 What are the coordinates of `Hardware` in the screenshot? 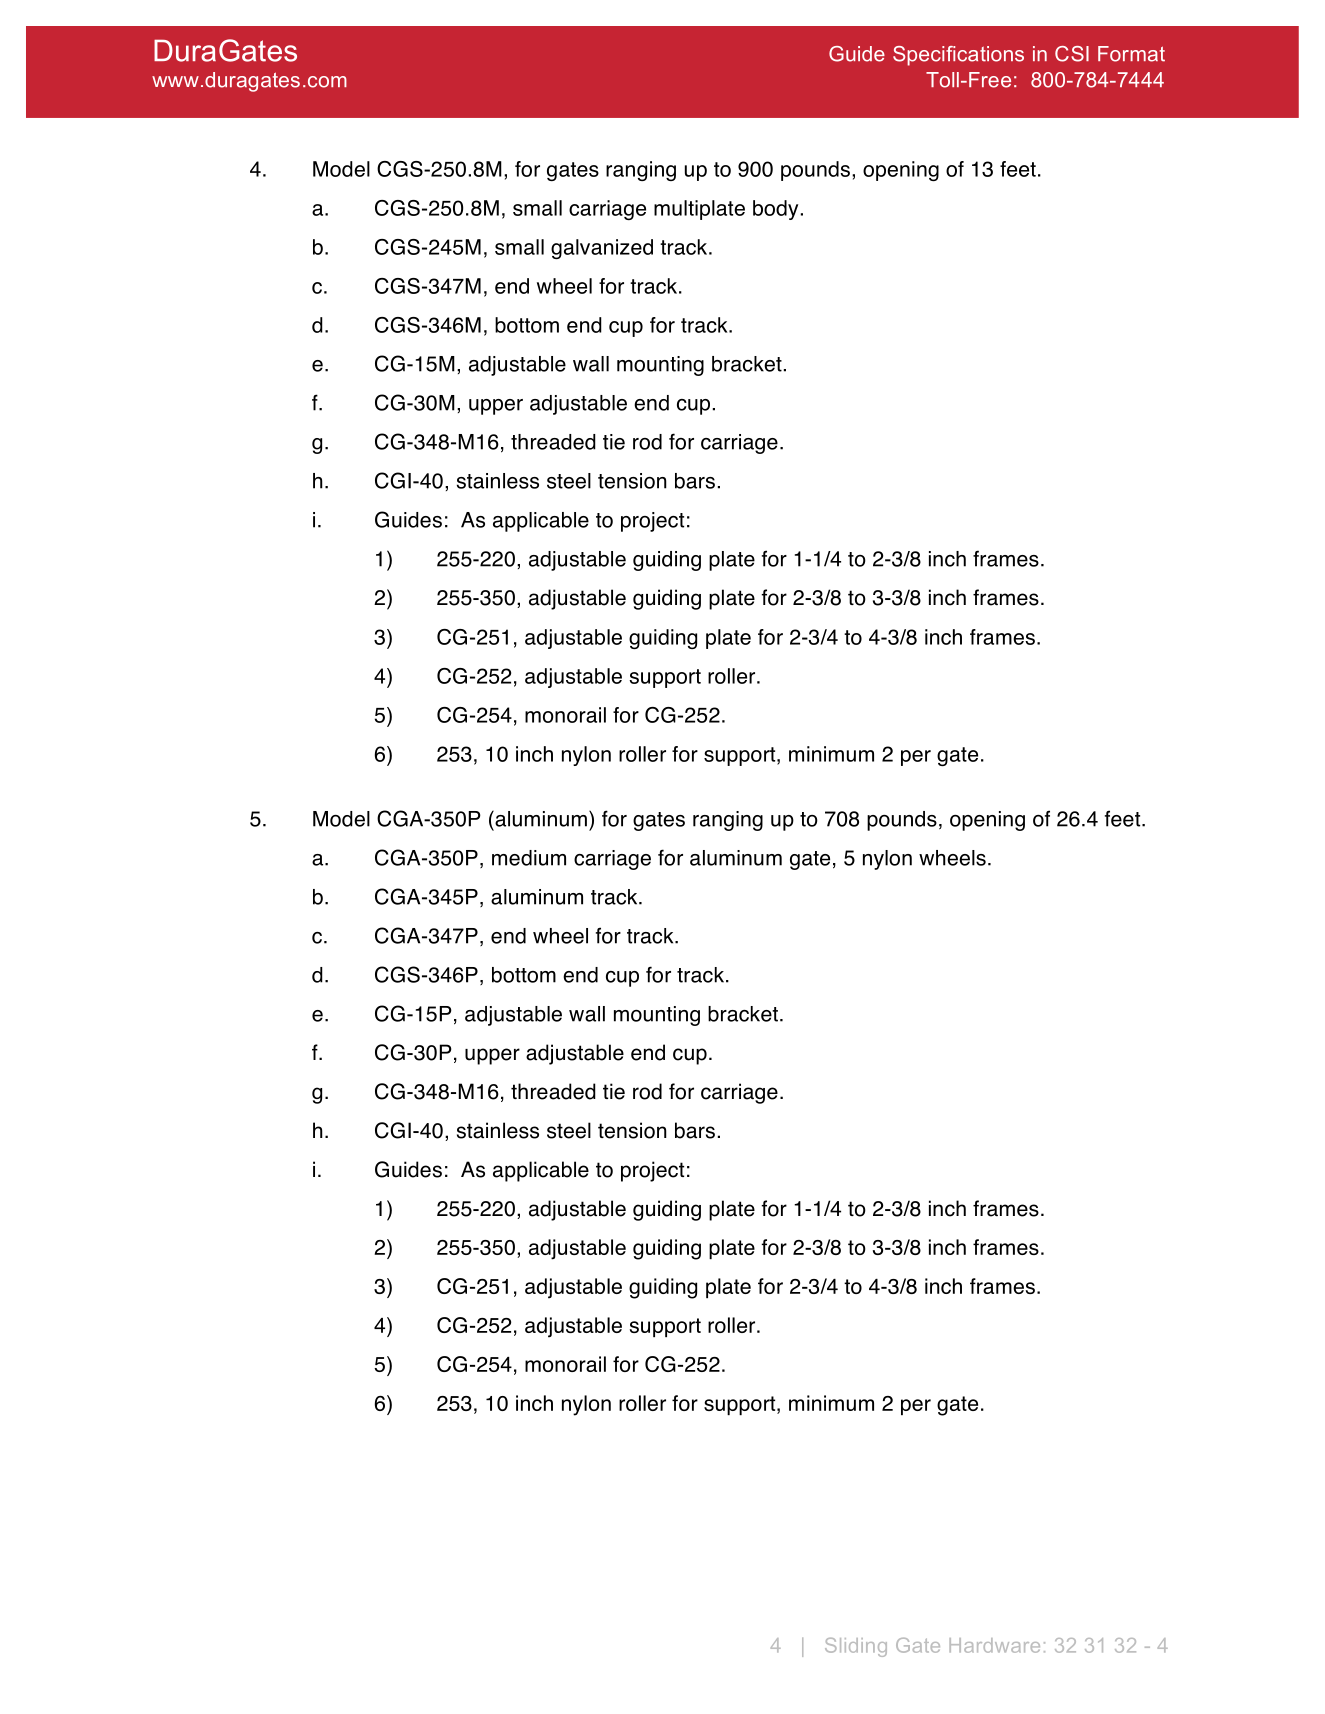 It's located at (994, 1645).
